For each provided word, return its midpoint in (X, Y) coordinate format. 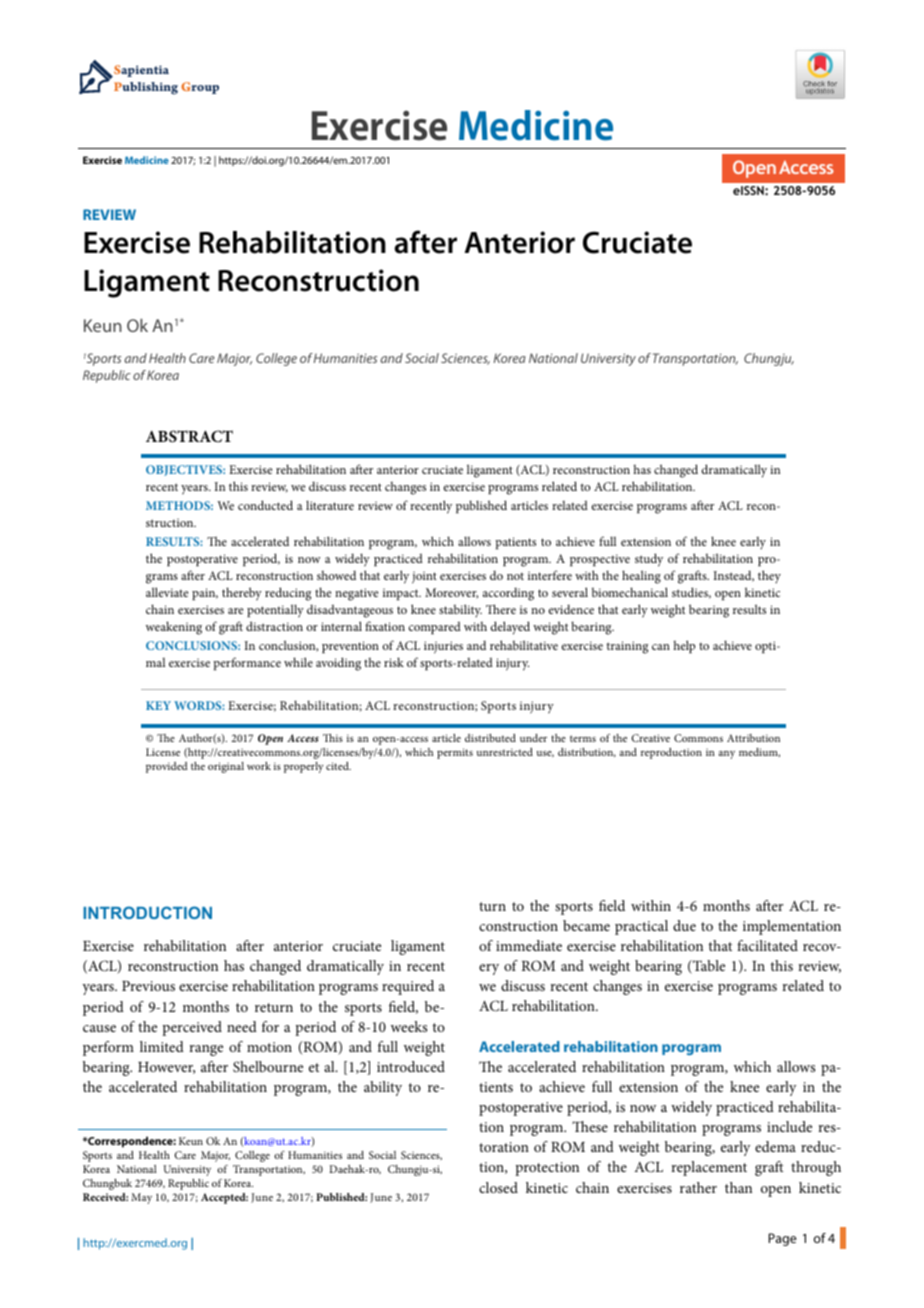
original (226, 767)
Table (708, 967)
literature (330, 505)
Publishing (146, 88)
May (141, 1198)
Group (200, 88)
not (515, 576)
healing (641, 577)
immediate (529, 945)
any (726, 755)
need (242, 1026)
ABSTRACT (189, 436)
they (769, 576)
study (649, 560)
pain (205, 594)
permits (455, 753)
